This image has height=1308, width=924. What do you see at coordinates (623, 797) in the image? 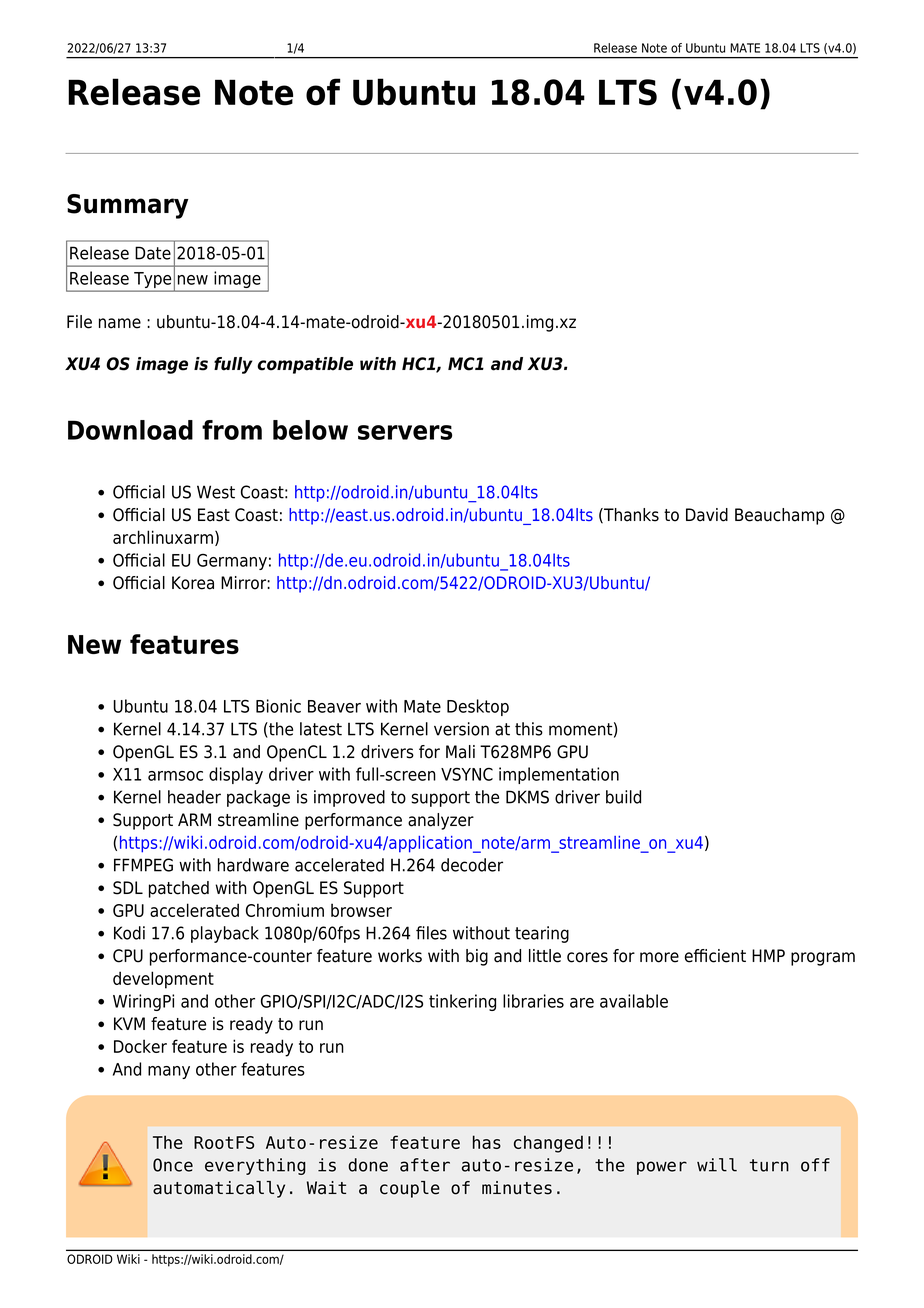
I see `build` at bounding box center [623, 797].
